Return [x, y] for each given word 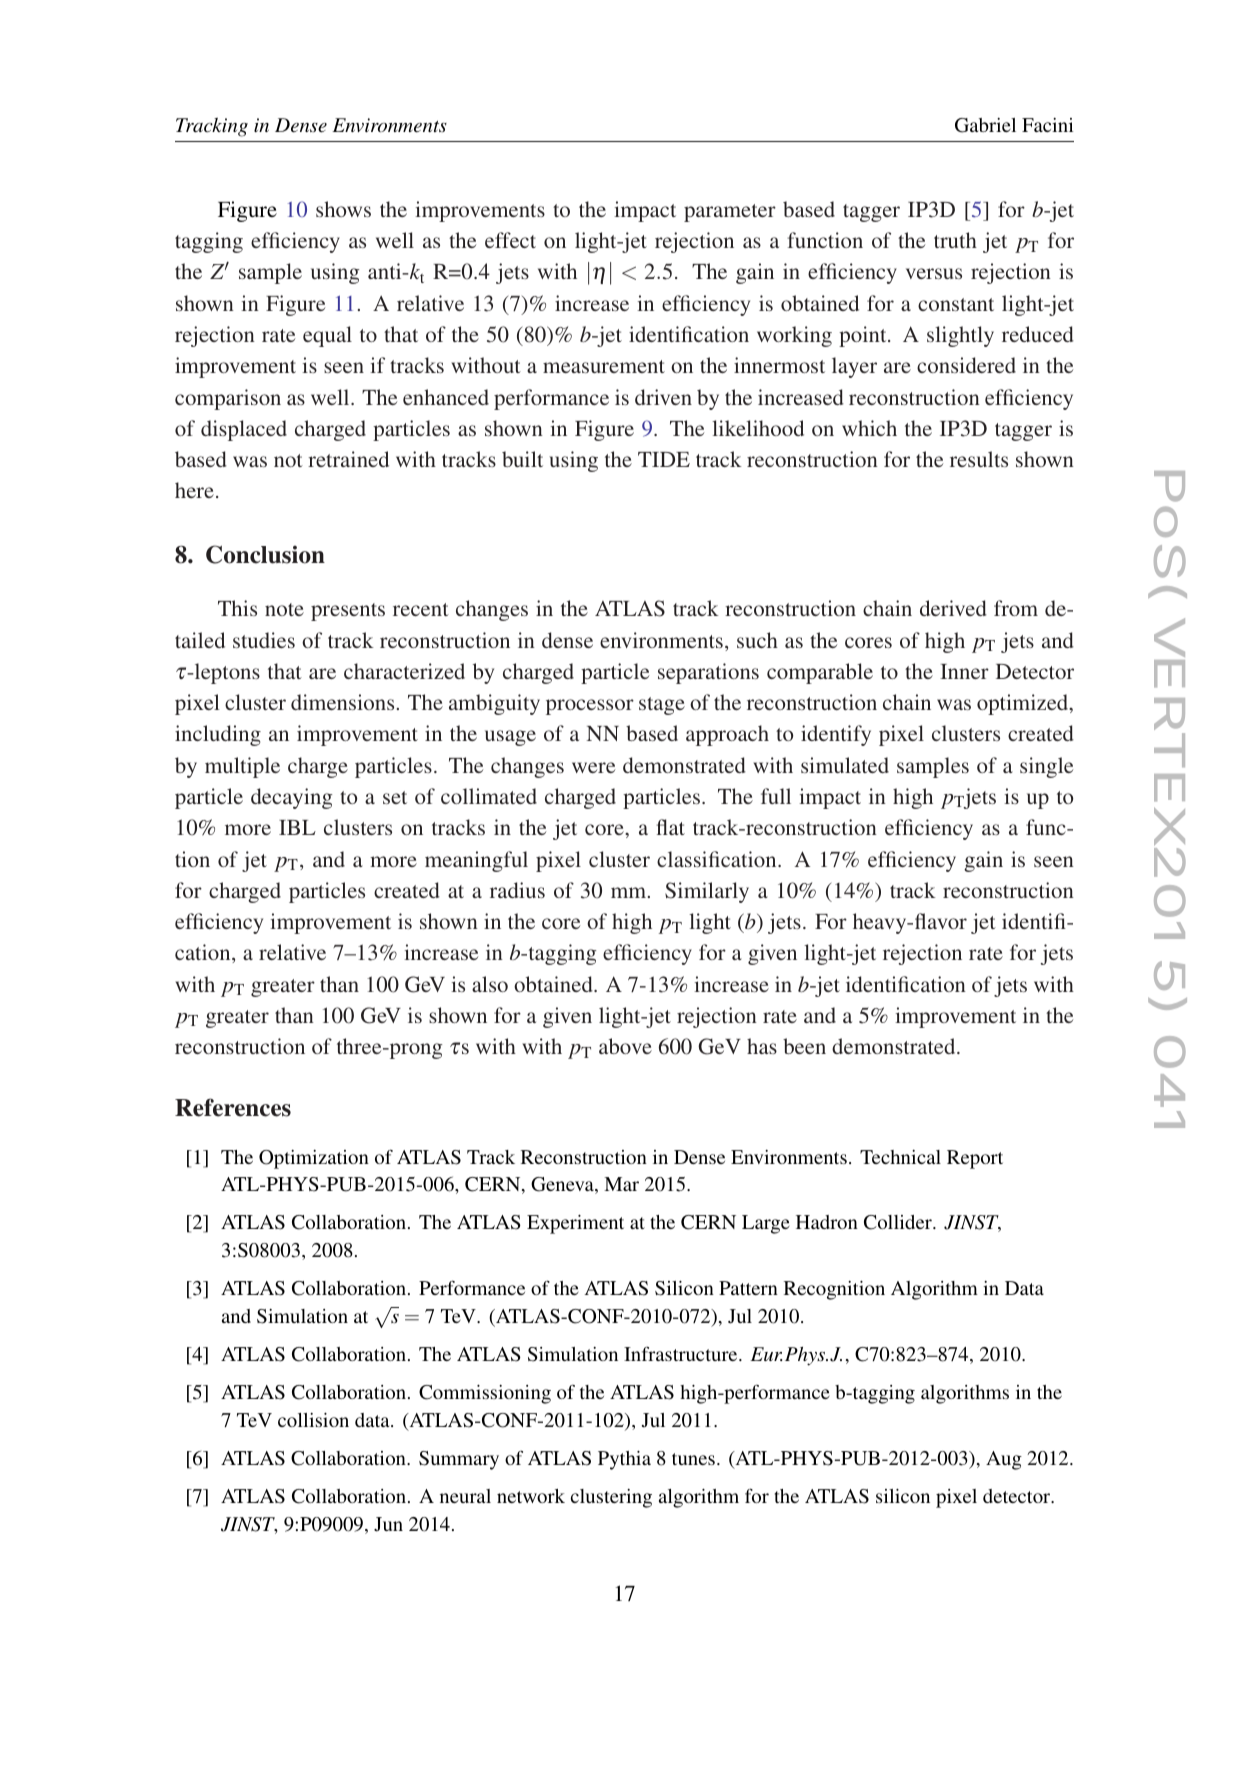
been [804, 1046]
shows [343, 209]
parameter [730, 213]
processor [590, 707]
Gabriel [985, 125]
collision [313, 1420]
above [625, 1046]
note [284, 609]
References [233, 1107]
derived [953, 608]
